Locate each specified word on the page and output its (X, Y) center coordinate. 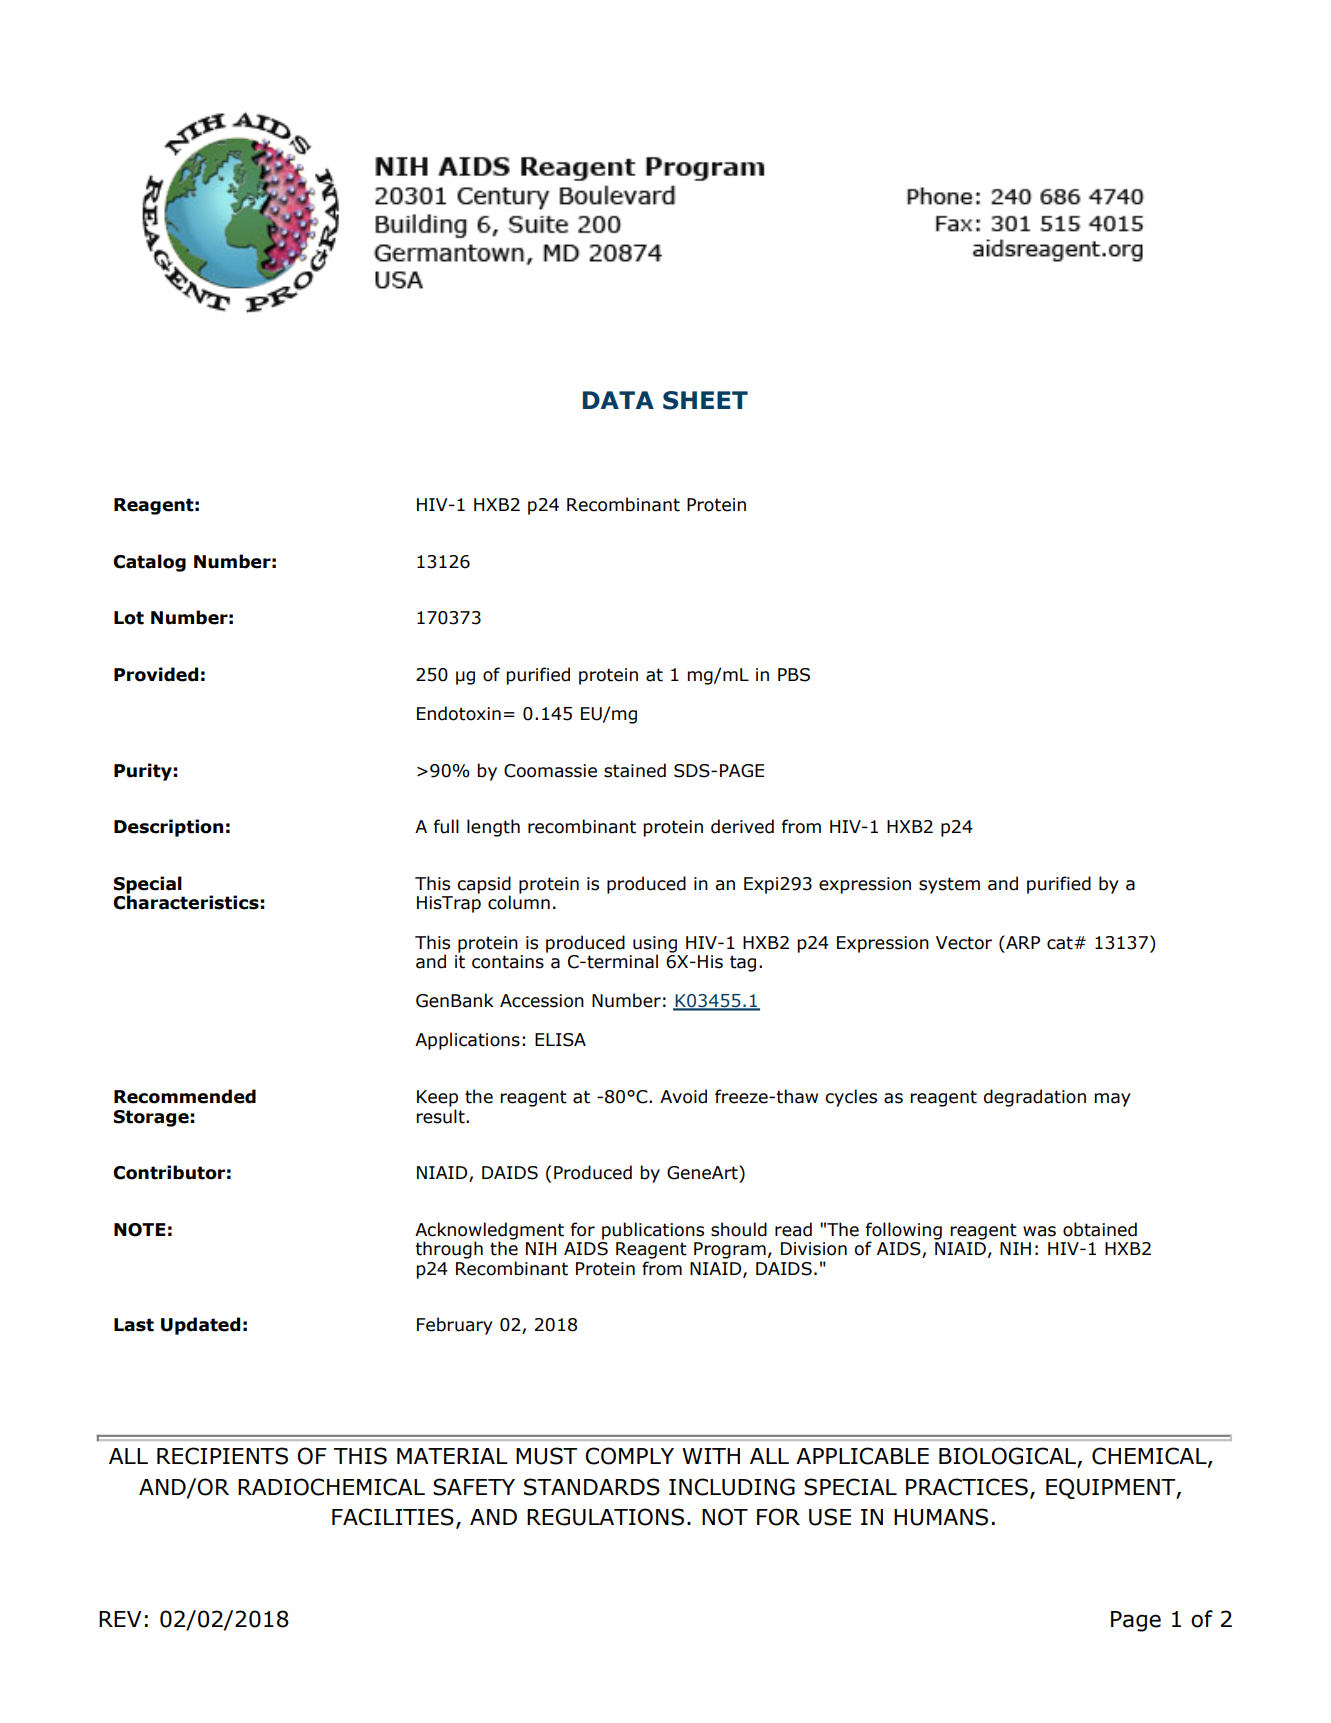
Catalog (149, 563)
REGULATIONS (605, 1517)
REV (120, 1619)
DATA (618, 400)
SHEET (705, 400)
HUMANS (941, 1517)
